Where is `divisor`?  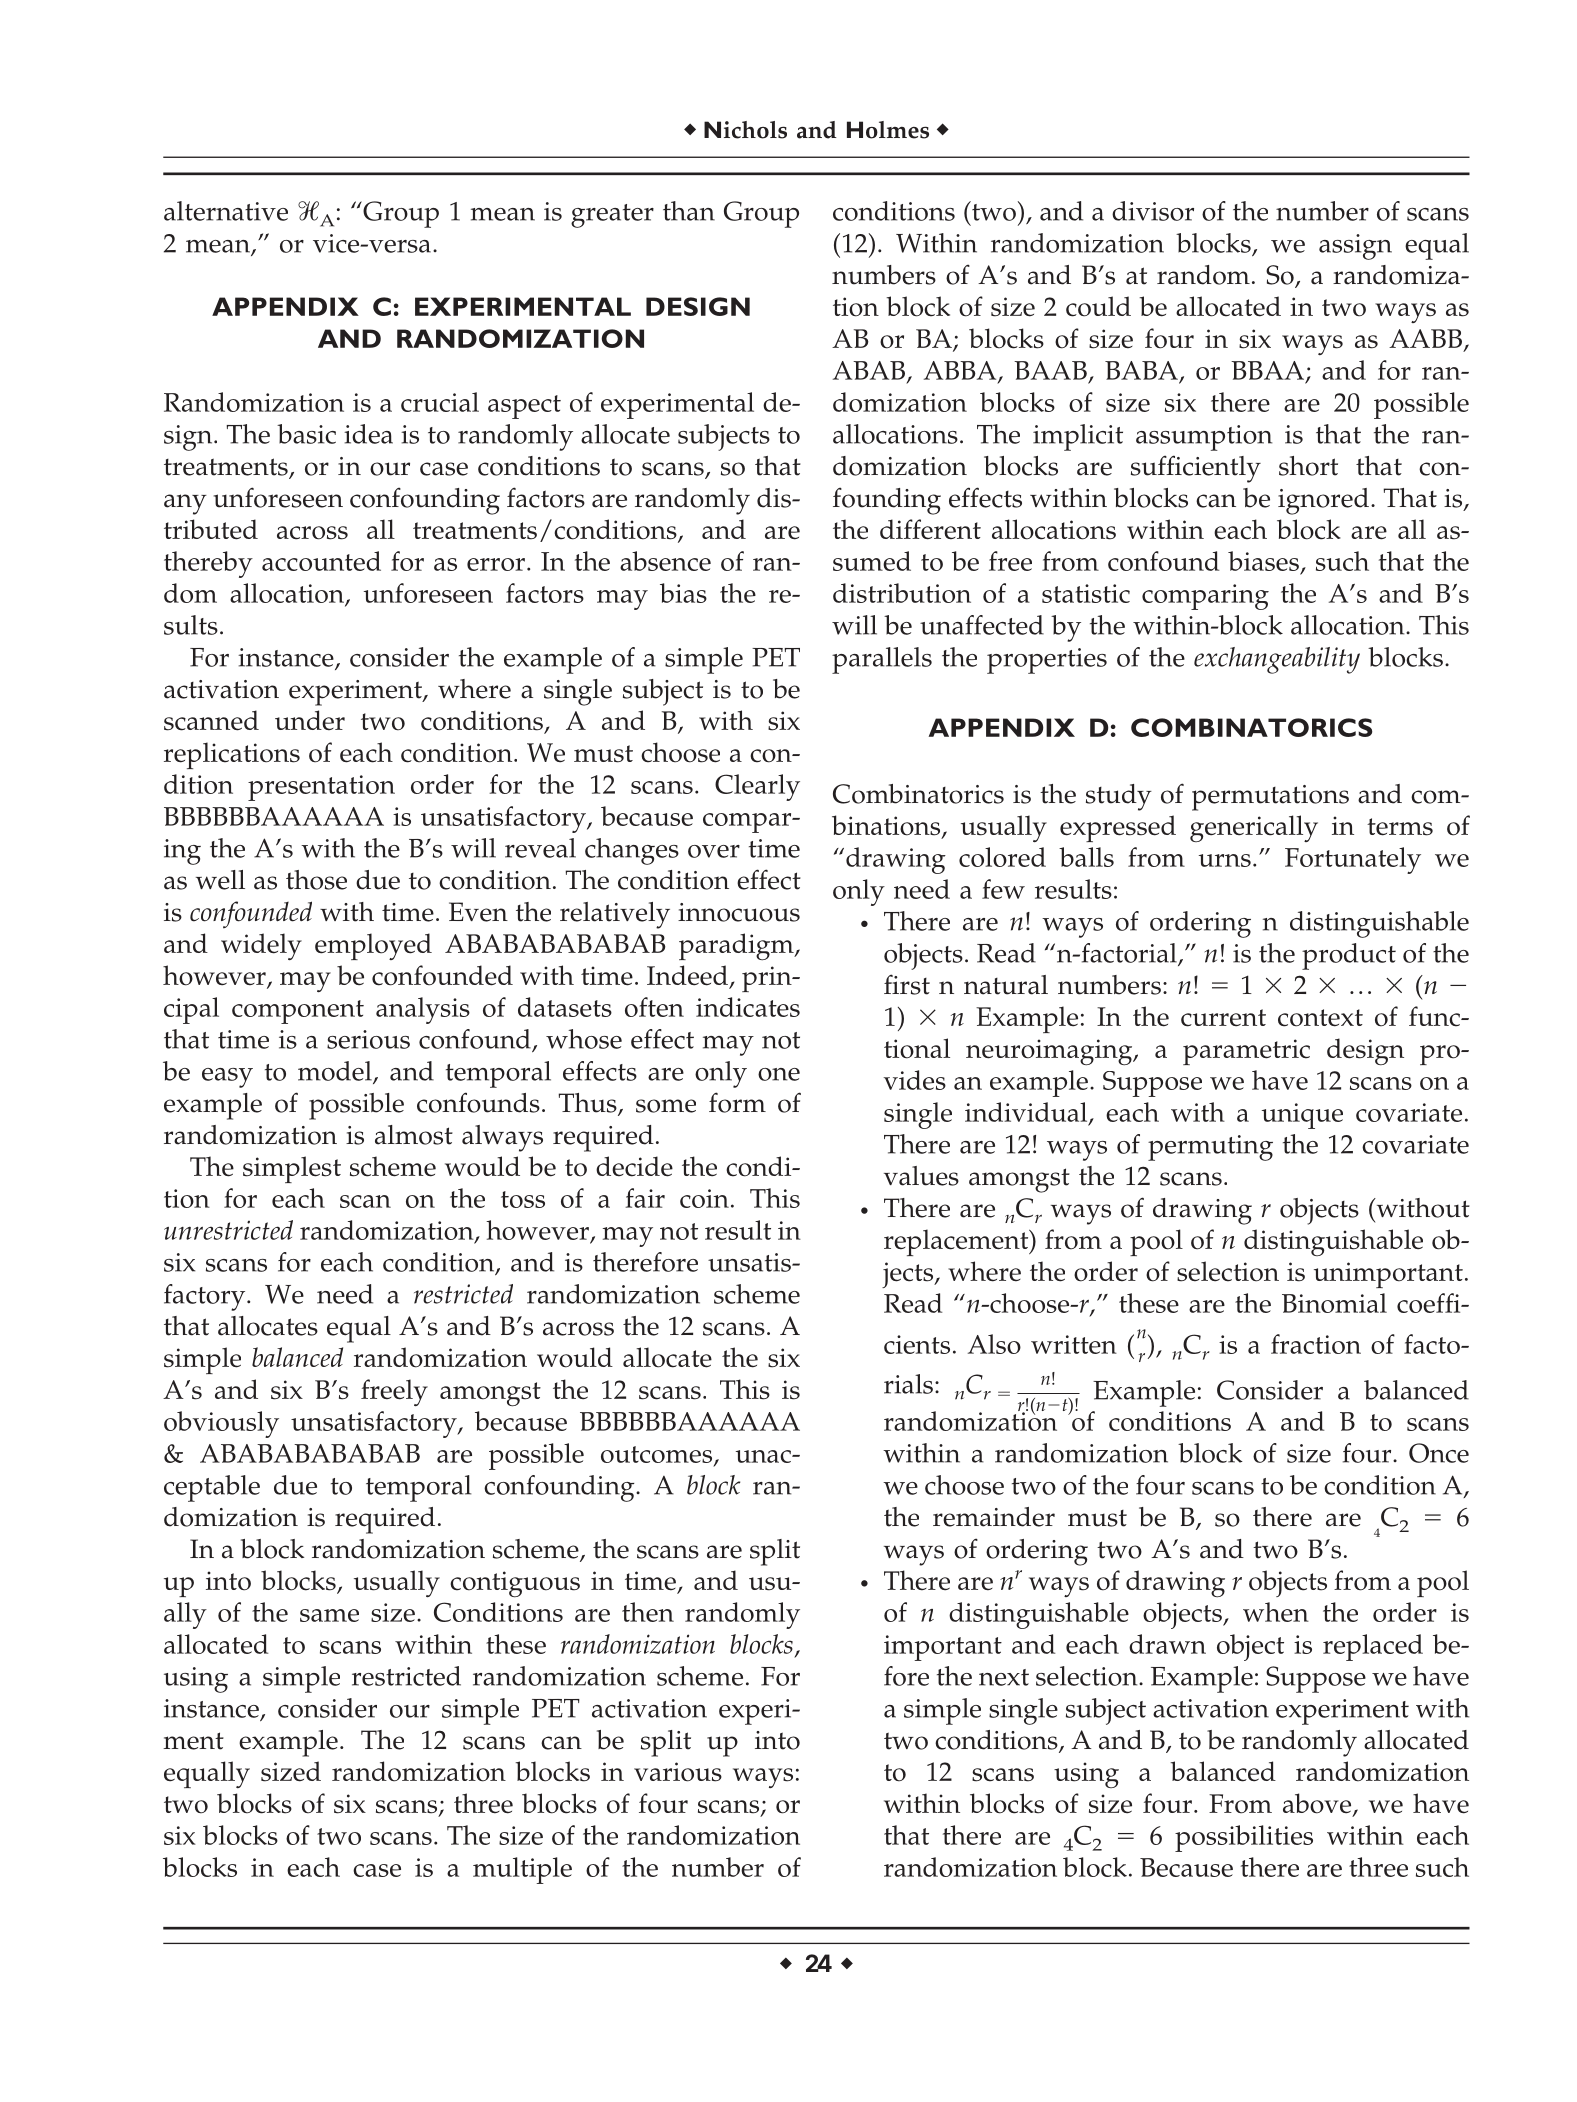
divisor is located at coordinates (1153, 211).
